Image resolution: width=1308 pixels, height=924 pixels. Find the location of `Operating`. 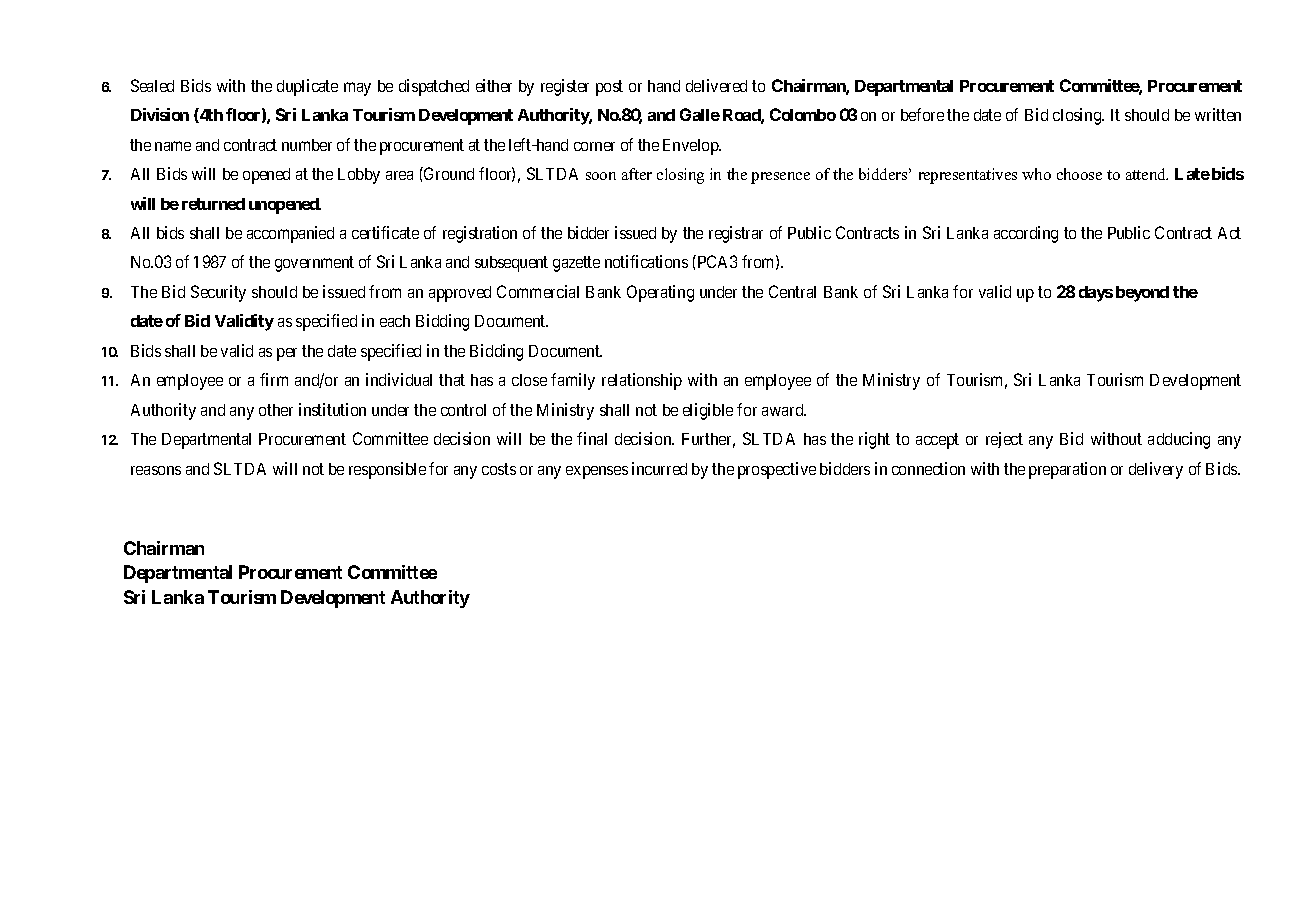

Operating is located at coordinates (660, 293).
